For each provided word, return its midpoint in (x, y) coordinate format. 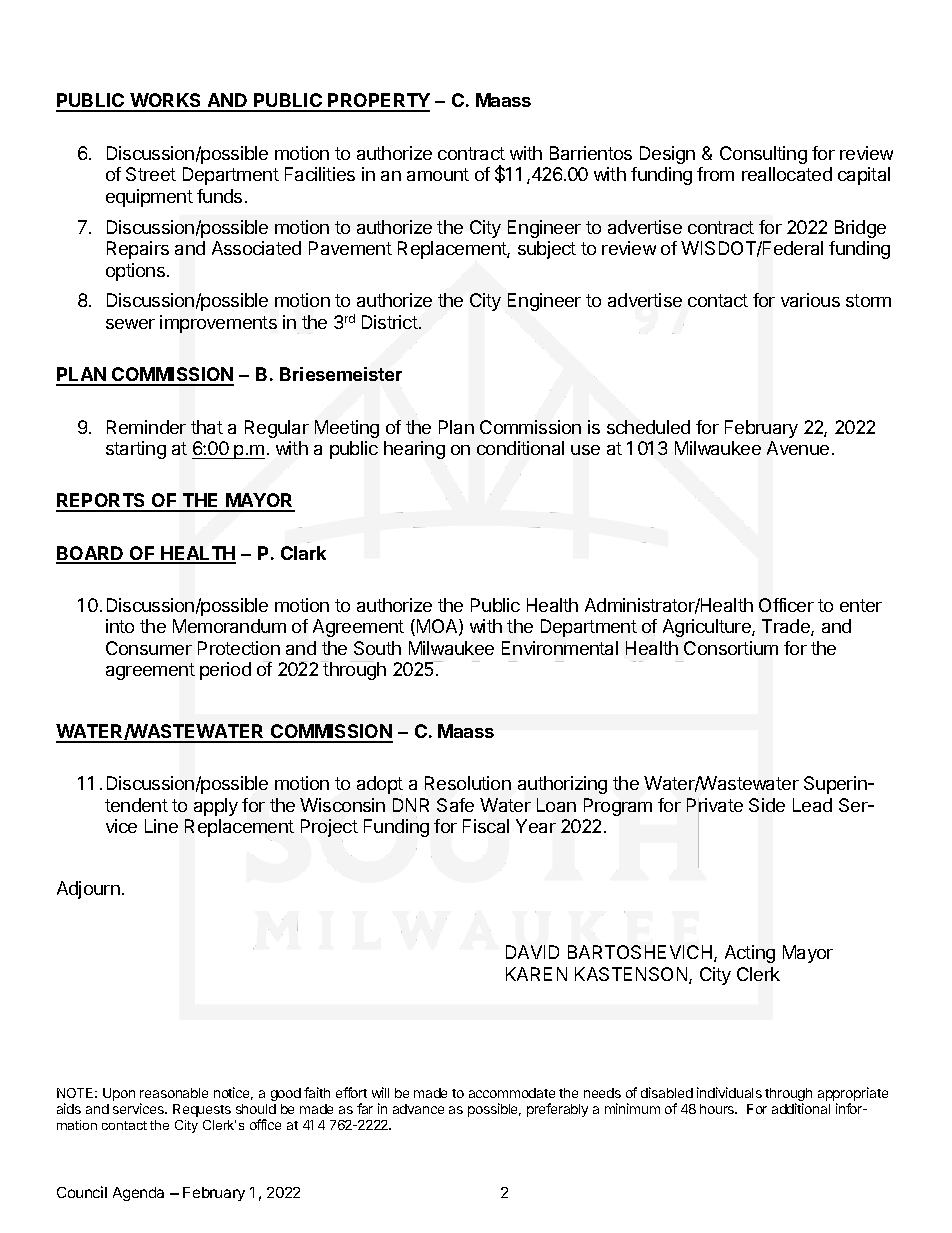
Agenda (138, 1194)
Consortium (731, 648)
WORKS (166, 102)
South (377, 648)
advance (418, 1109)
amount (438, 174)
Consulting (763, 155)
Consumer (149, 648)
